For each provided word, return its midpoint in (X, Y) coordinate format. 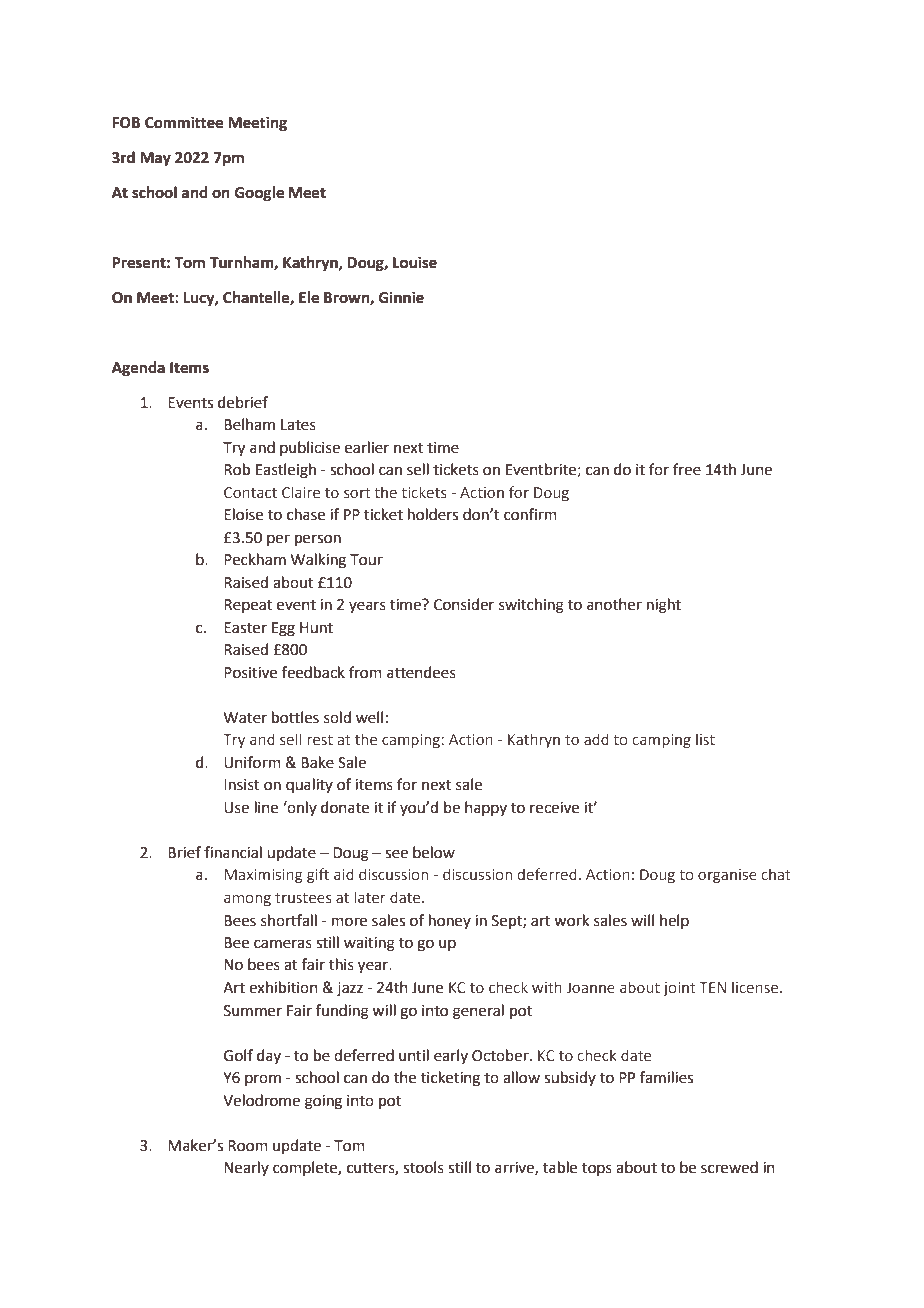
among (247, 900)
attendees (421, 672)
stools (423, 1167)
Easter (245, 628)
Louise (415, 262)
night (664, 606)
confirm (530, 514)
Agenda (138, 369)
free (687, 469)
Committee (184, 122)
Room (248, 1146)
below (434, 852)
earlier (367, 447)
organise (727, 876)
